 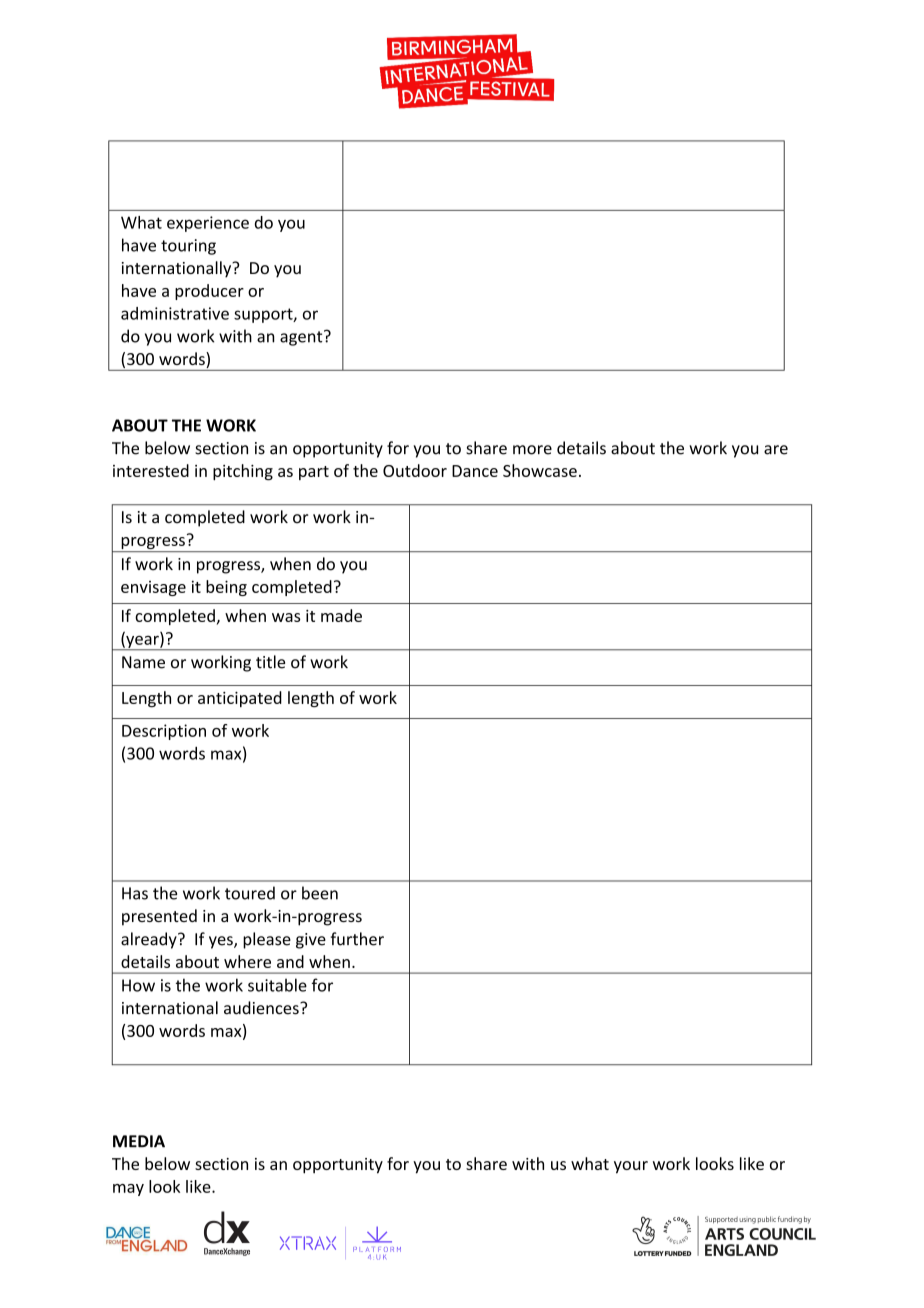 I want to click on agent, so click(x=302, y=338).
